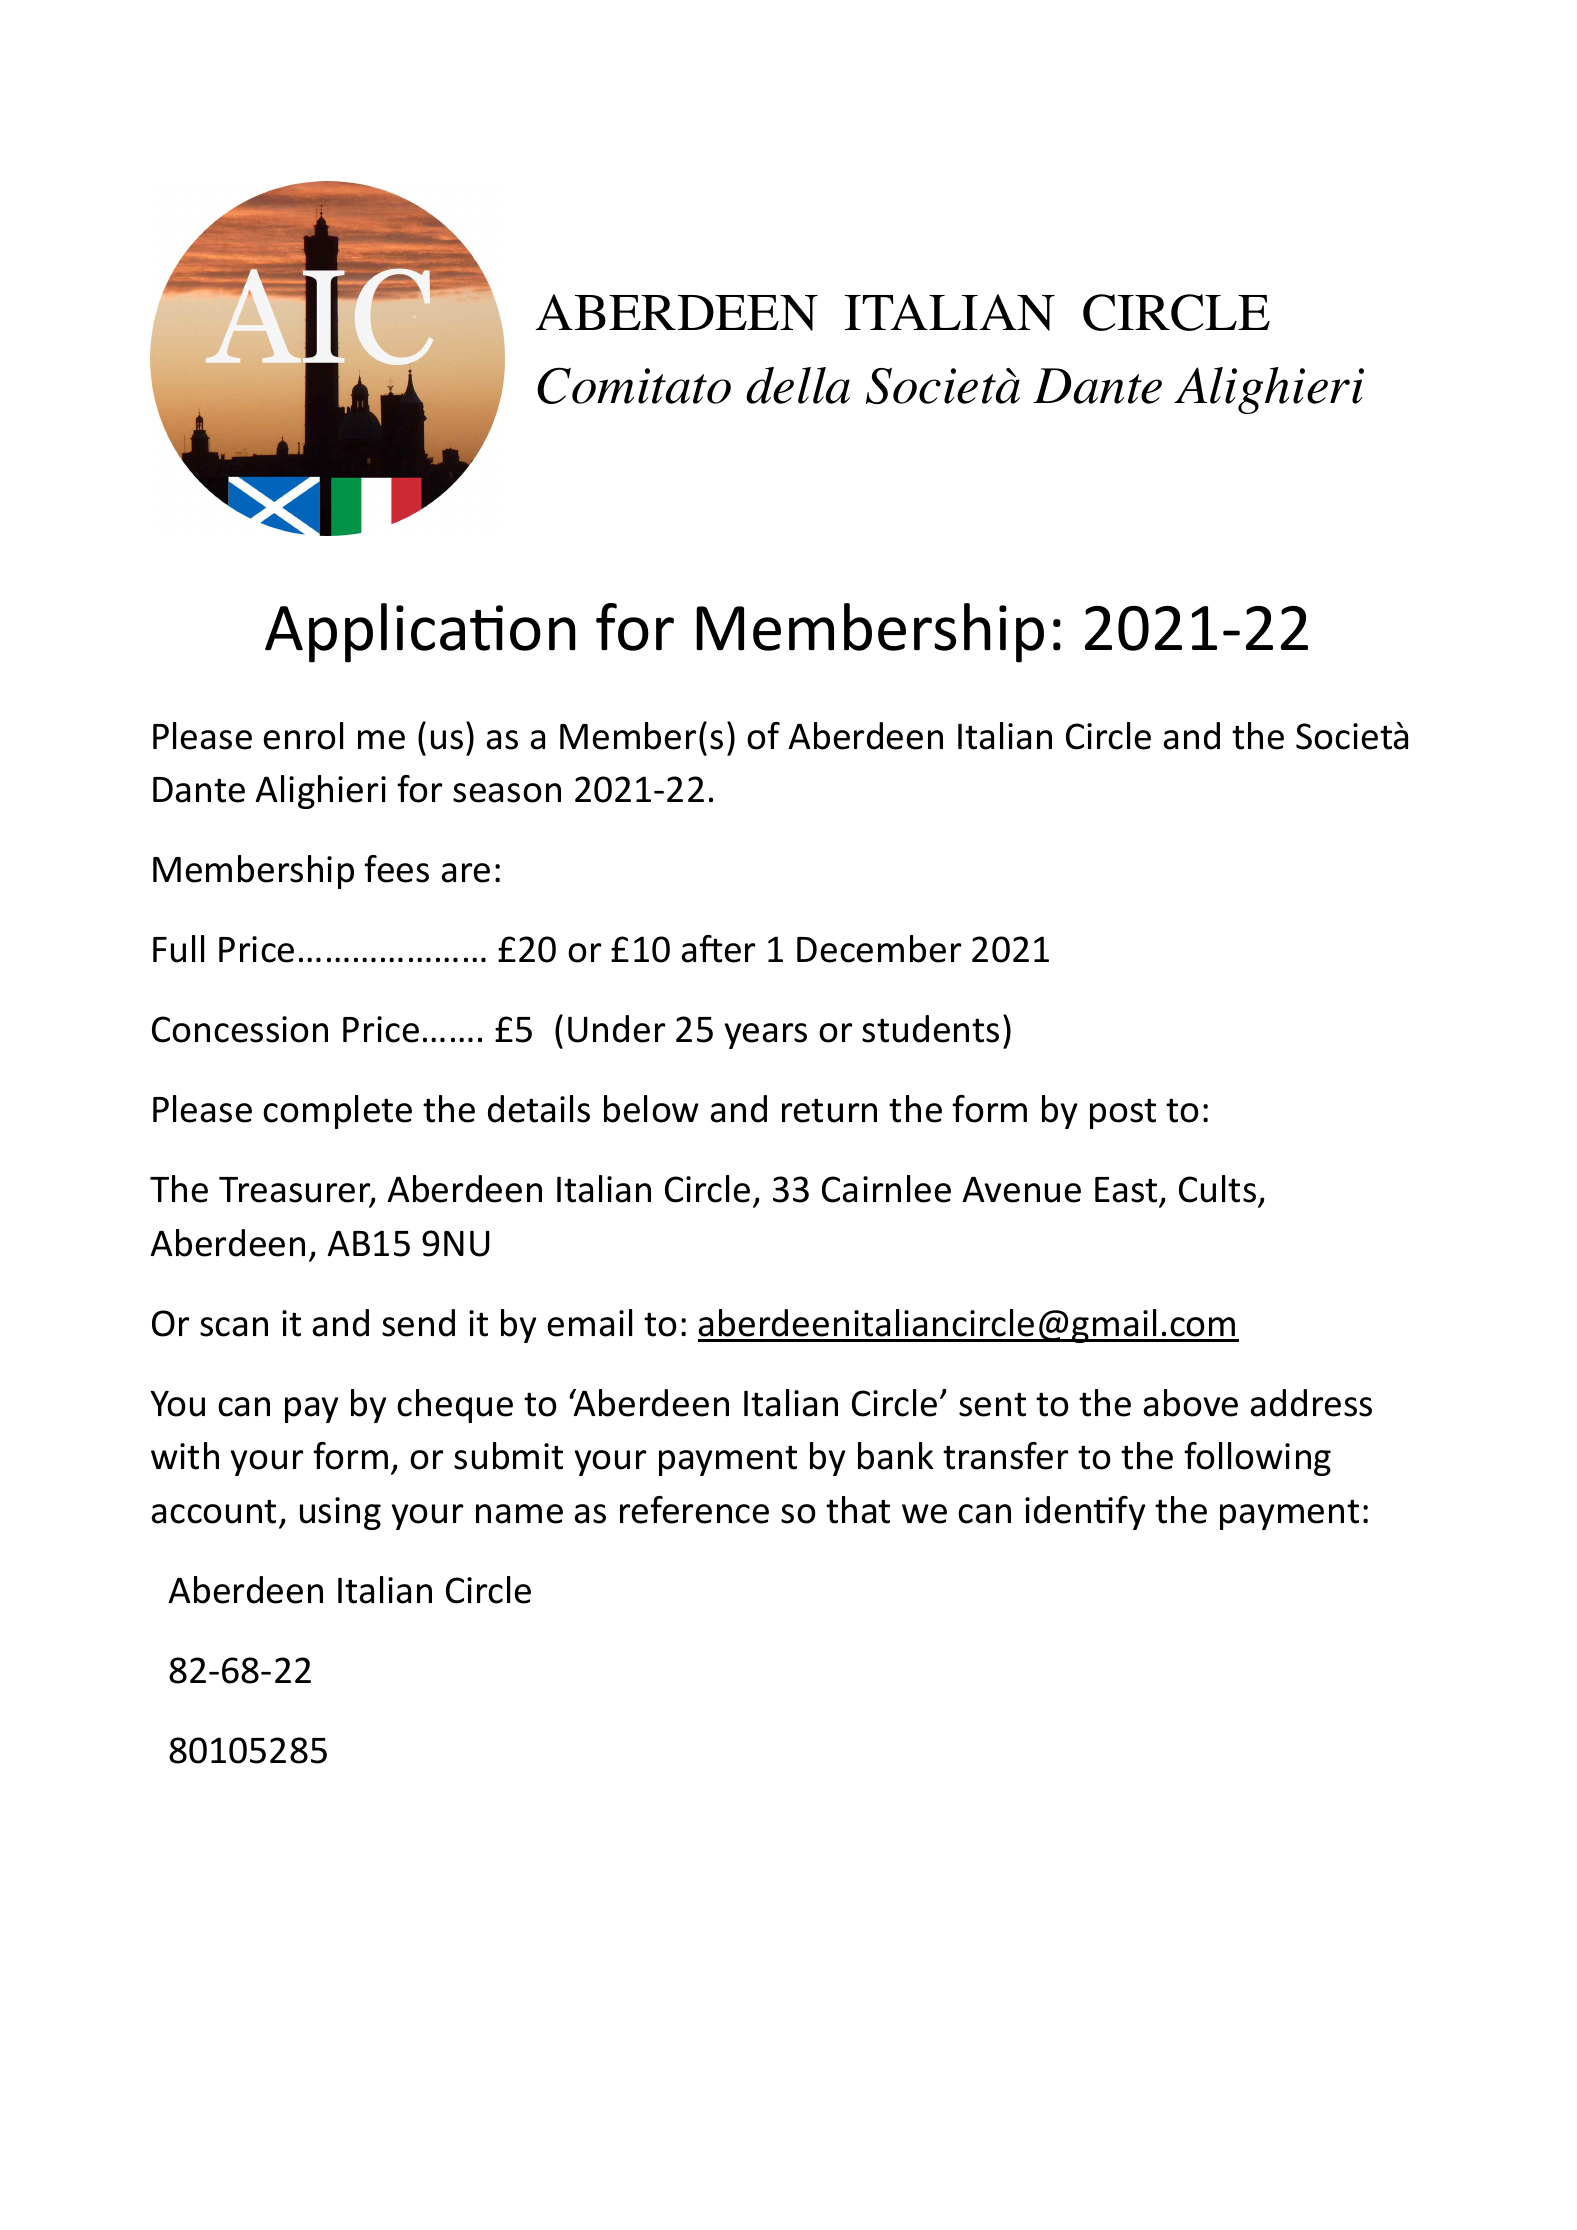 Image resolution: width=1577 pixels, height=2230 pixels. What do you see at coordinates (507, 793) in the image?
I see `season` at bounding box center [507, 793].
